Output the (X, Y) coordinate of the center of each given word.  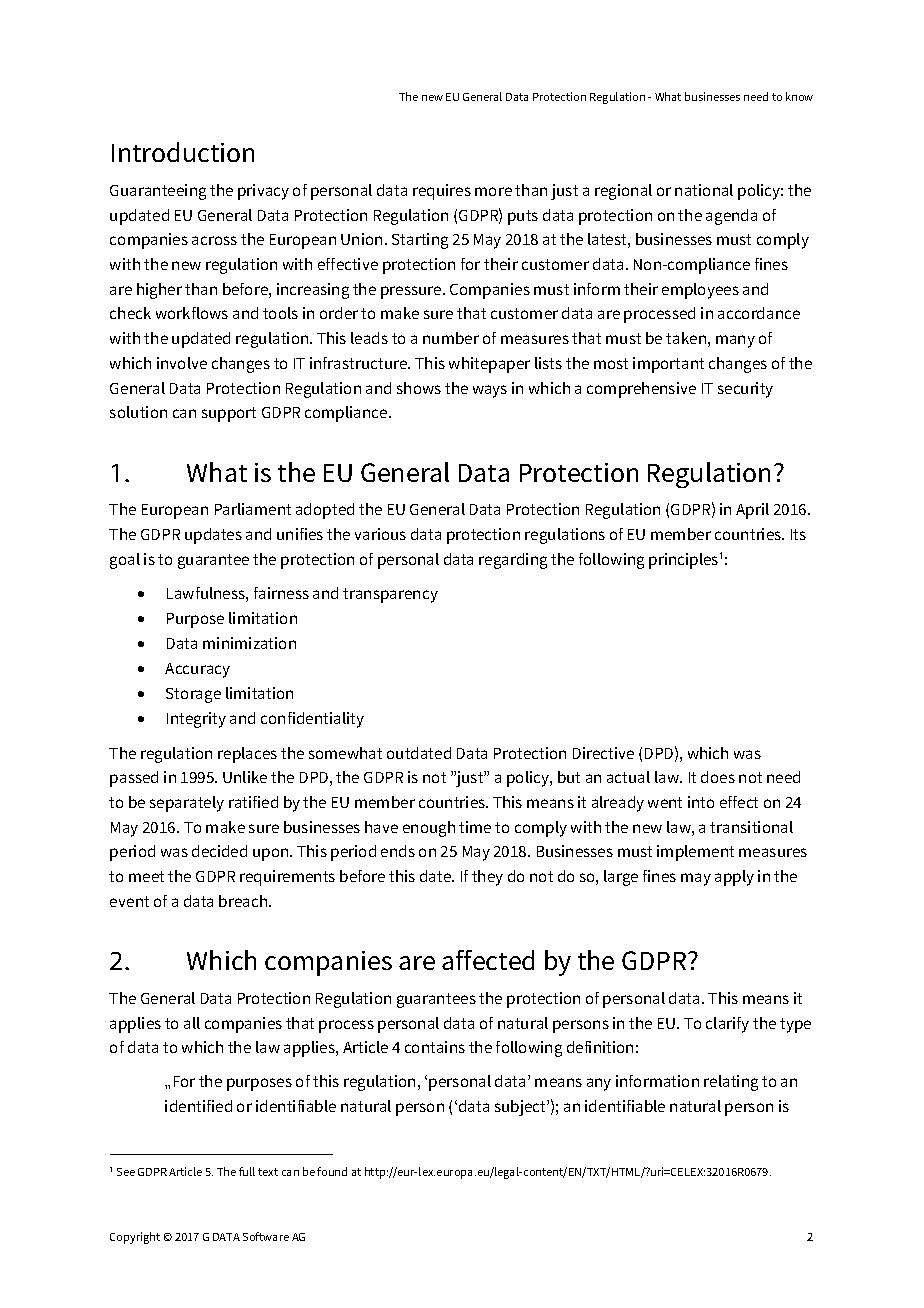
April (752, 511)
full (247, 1171)
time (475, 827)
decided (219, 851)
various (380, 534)
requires (442, 192)
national (704, 190)
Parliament (253, 509)
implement (695, 853)
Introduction (183, 152)
